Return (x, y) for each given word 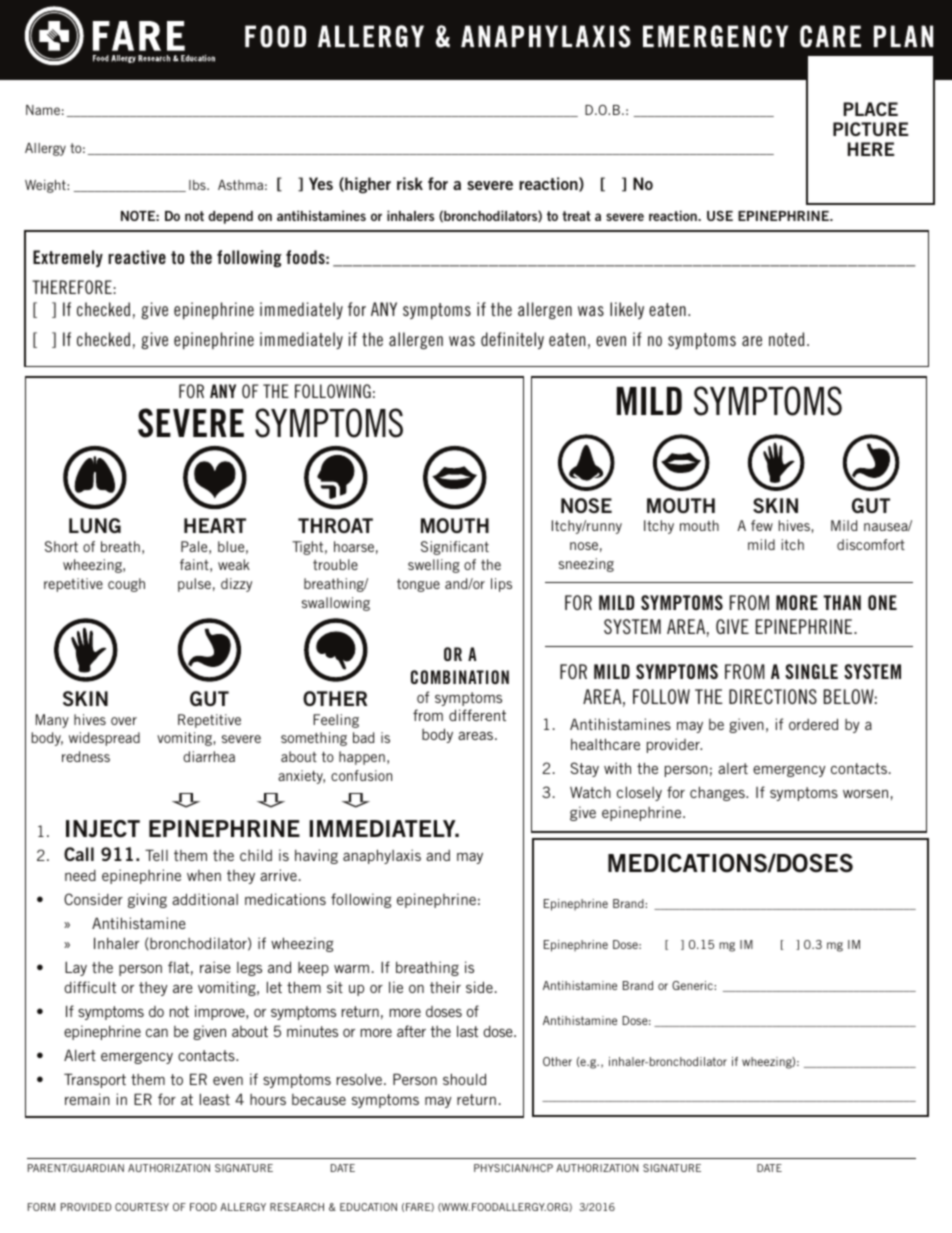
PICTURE (871, 129)
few (762, 525)
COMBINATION (460, 677)
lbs (198, 185)
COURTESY (142, 1207)
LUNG (95, 525)
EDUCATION (368, 1207)
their (445, 987)
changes (718, 793)
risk (410, 183)
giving (147, 900)
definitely (512, 340)
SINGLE (811, 671)
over (124, 721)
